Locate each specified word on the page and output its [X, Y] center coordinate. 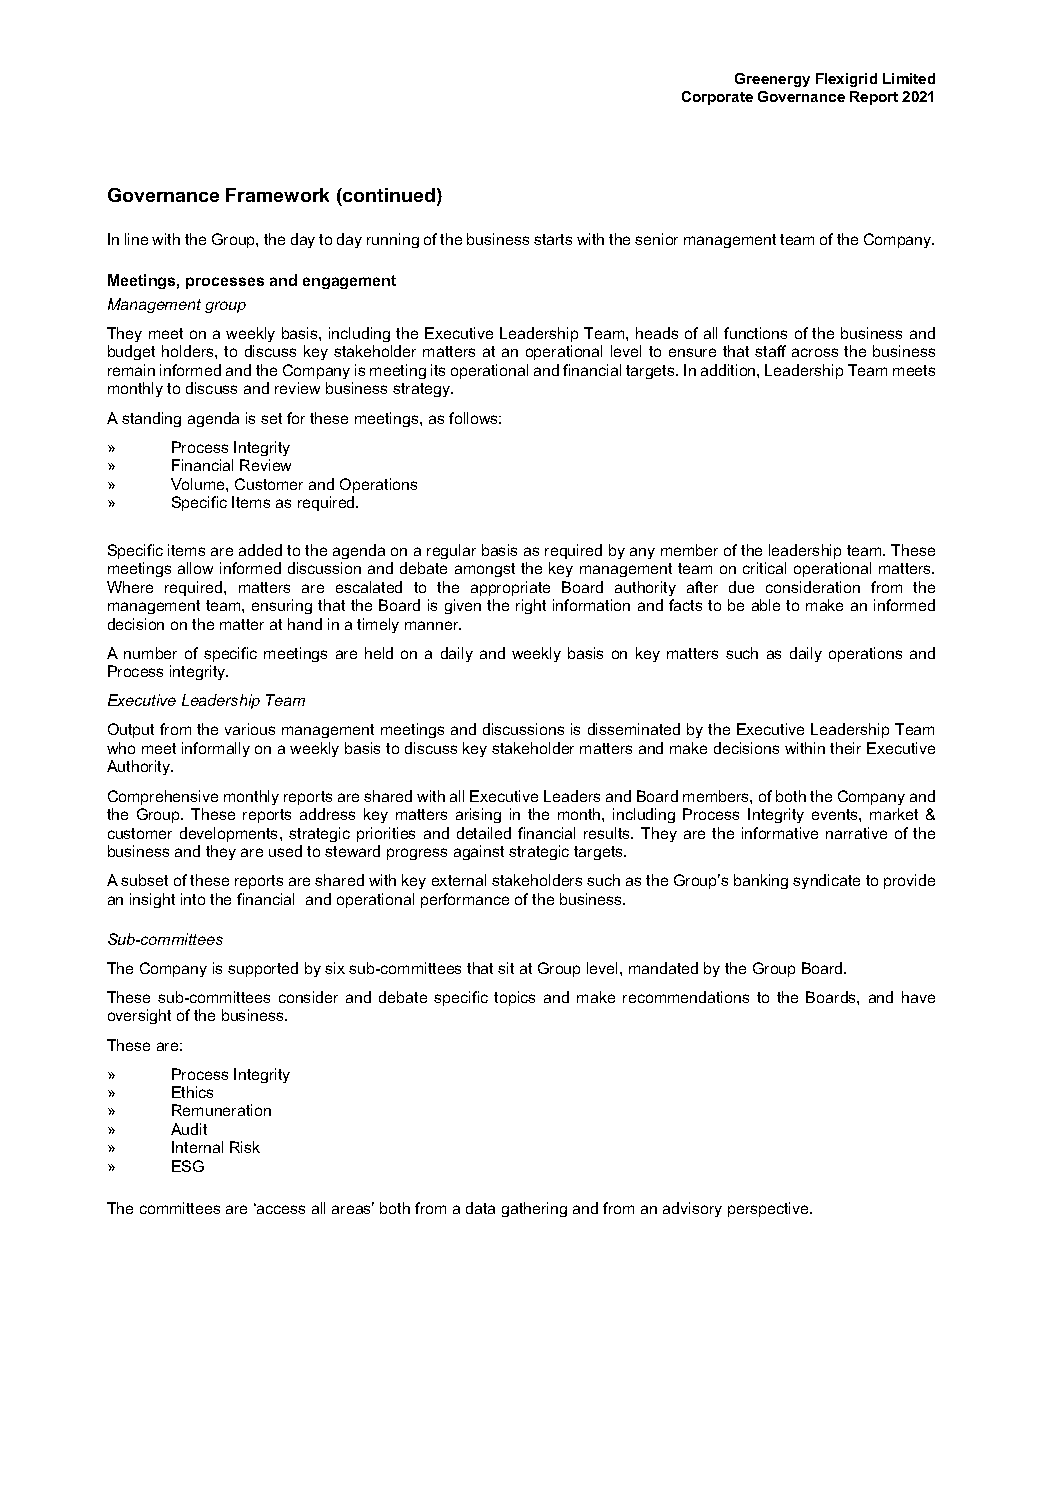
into [193, 899]
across [815, 352]
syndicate [826, 881]
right [531, 606]
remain [131, 370]
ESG [188, 1166]
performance [465, 900]
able [766, 605]
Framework [277, 195]
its [438, 370]
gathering [534, 1209]
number [150, 653]
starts [553, 239]
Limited [909, 78]
